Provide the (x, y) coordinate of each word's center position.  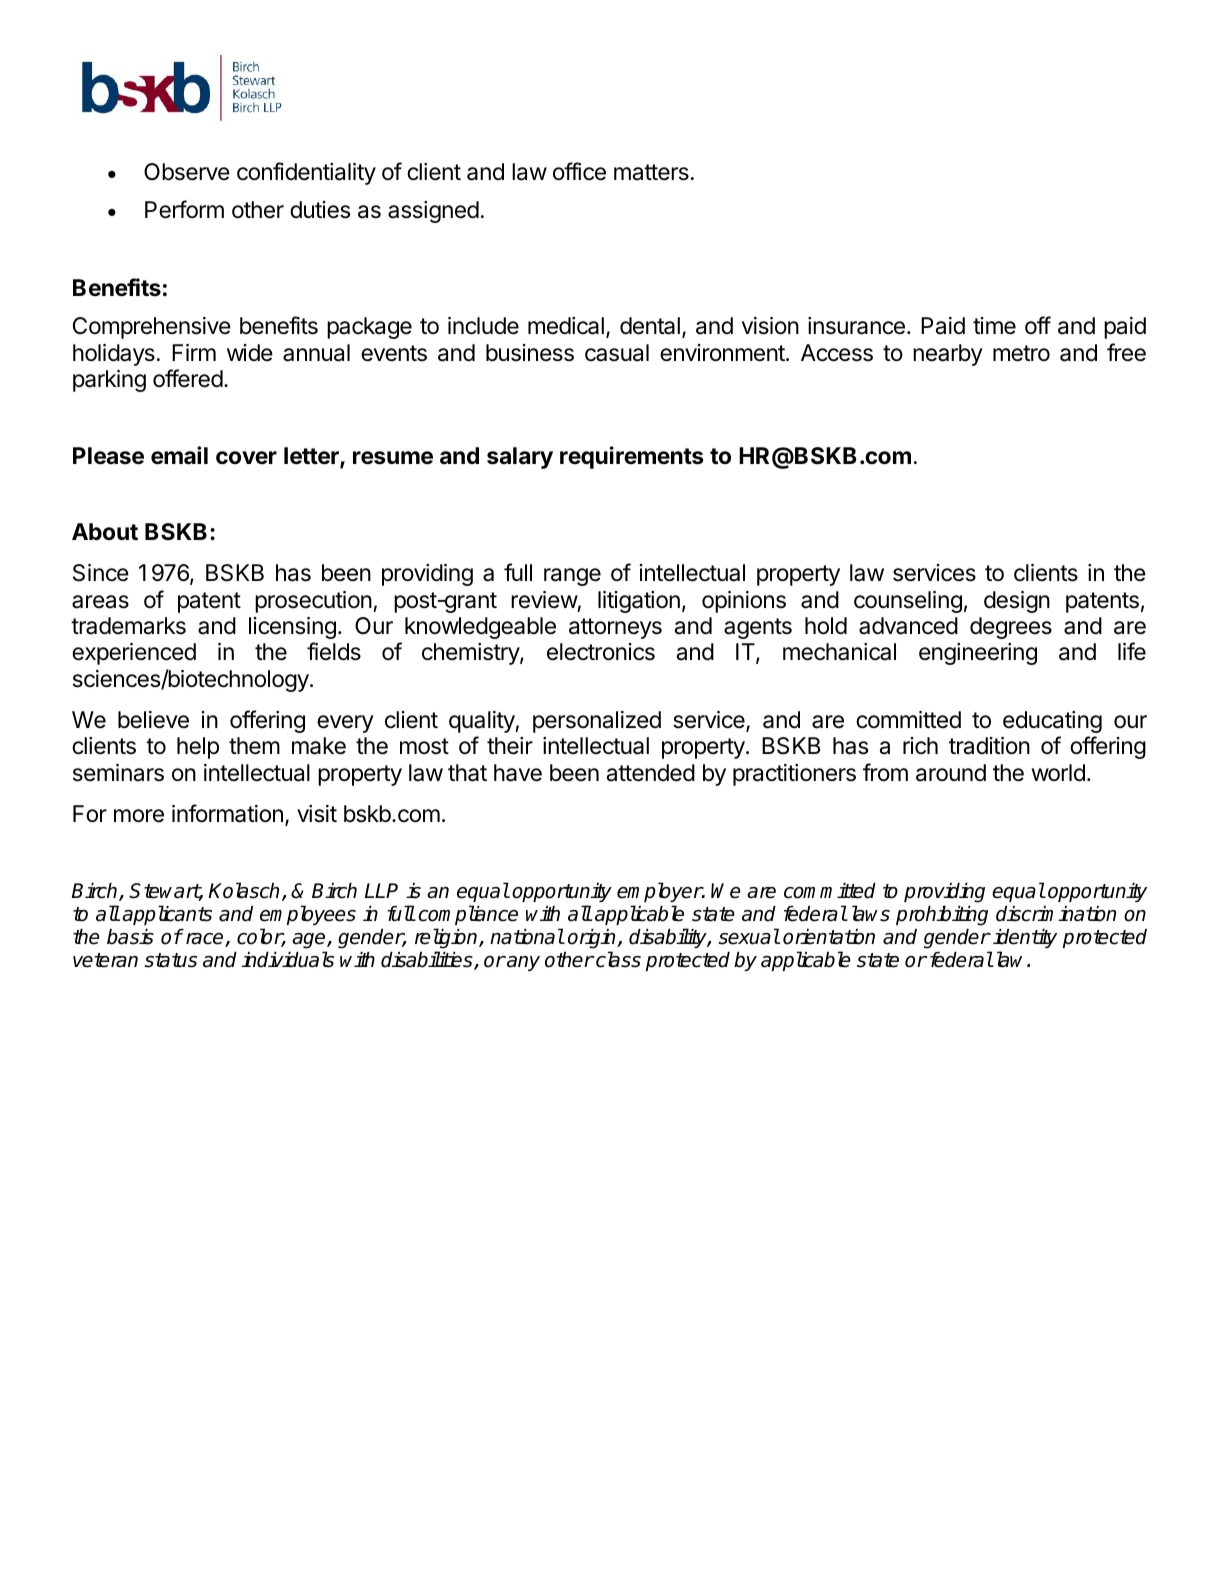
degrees (1011, 628)
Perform (184, 209)
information (227, 813)
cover (246, 458)
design (1017, 602)
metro (1021, 353)
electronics (601, 652)
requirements (631, 457)
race (206, 940)
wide (250, 353)
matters (651, 172)
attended (651, 773)
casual (617, 353)
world (1058, 773)
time (994, 326)
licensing (292, 628)
